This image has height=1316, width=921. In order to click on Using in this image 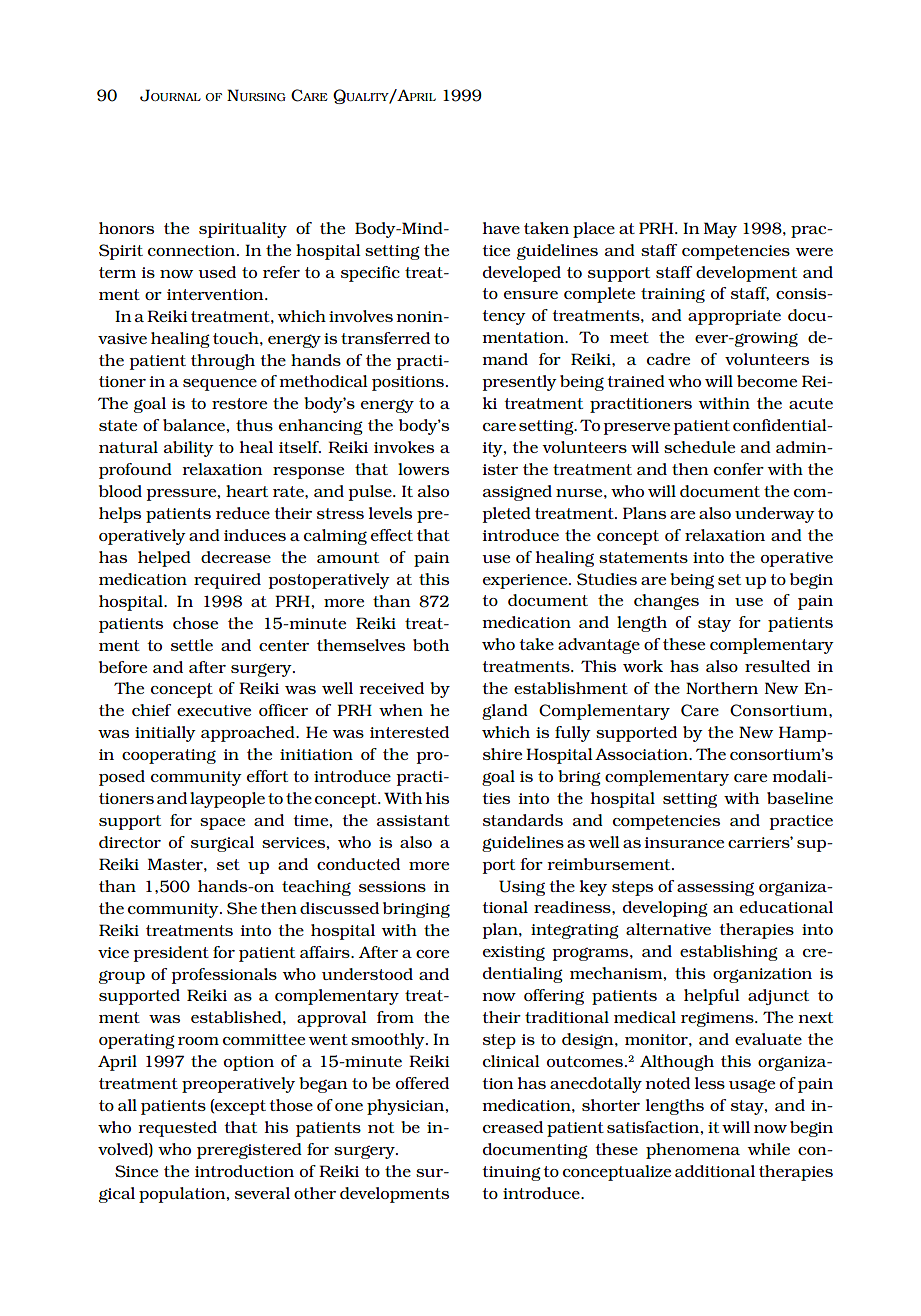, I will do `click(522, 888)`.
